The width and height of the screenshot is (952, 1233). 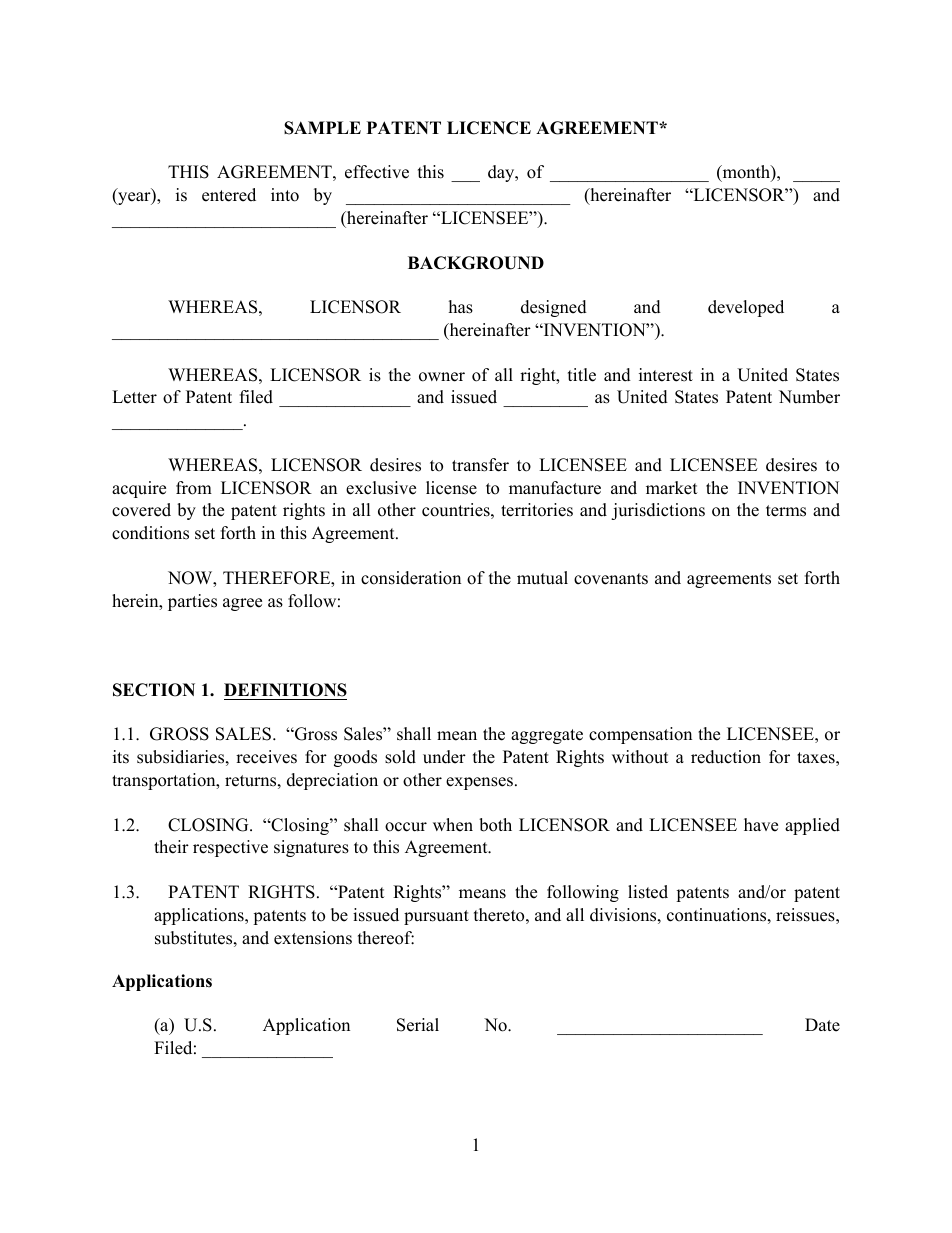 I want to click on from, so click(x=194, y=488).
